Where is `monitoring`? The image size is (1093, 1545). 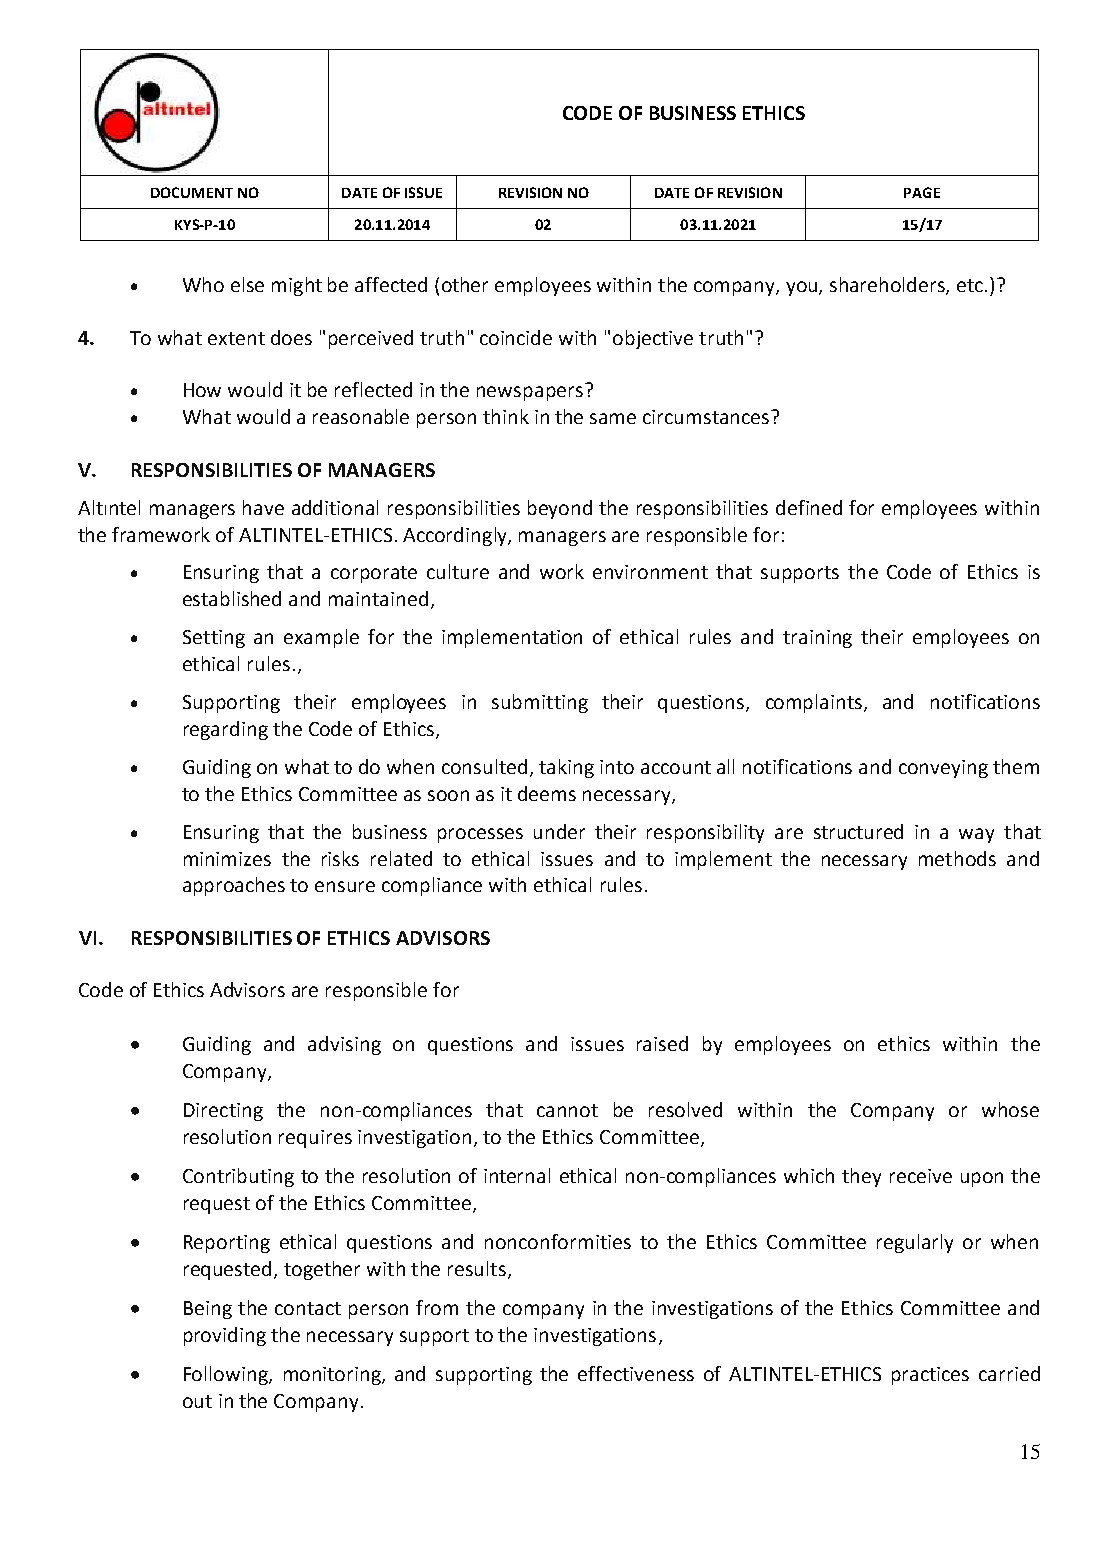 monitoring is located at coordinates (333, 1376).
